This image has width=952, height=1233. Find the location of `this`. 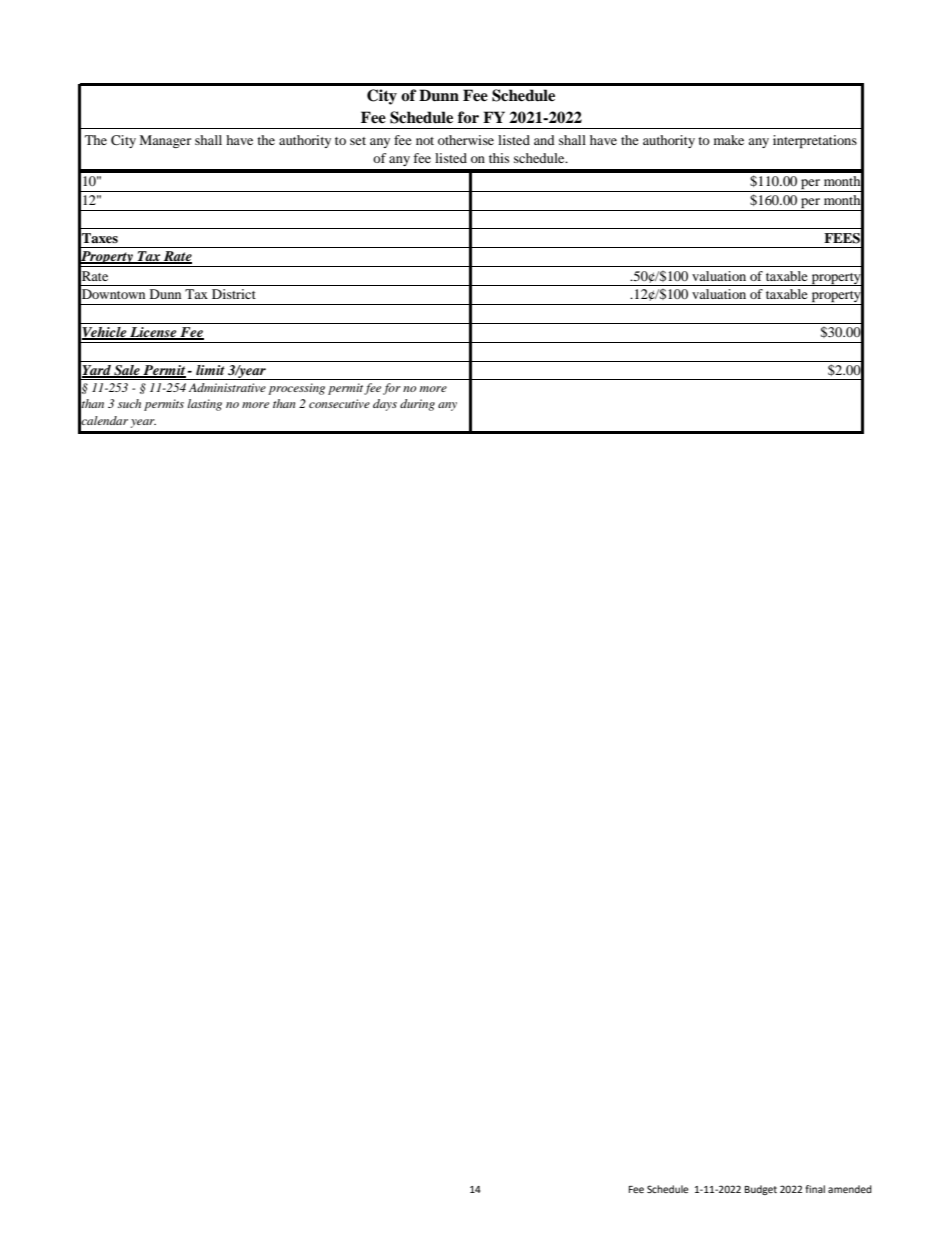

this is located at coordinates (499, 158).
